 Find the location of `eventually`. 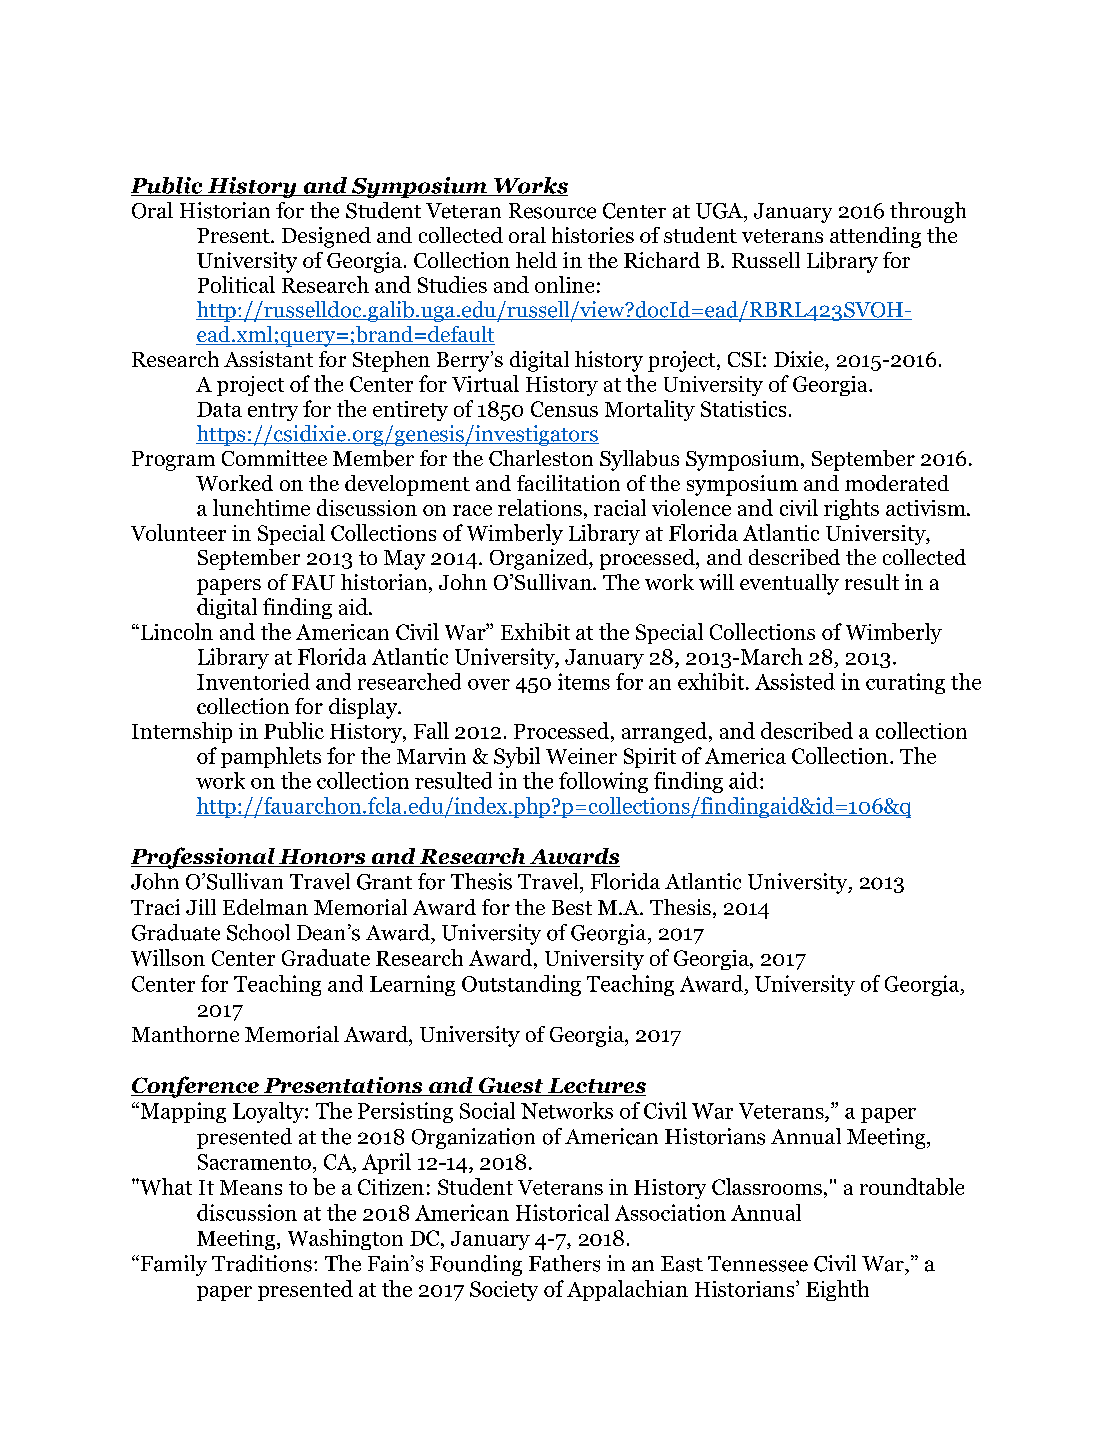

eventually is located at coordinates (789, 584).
